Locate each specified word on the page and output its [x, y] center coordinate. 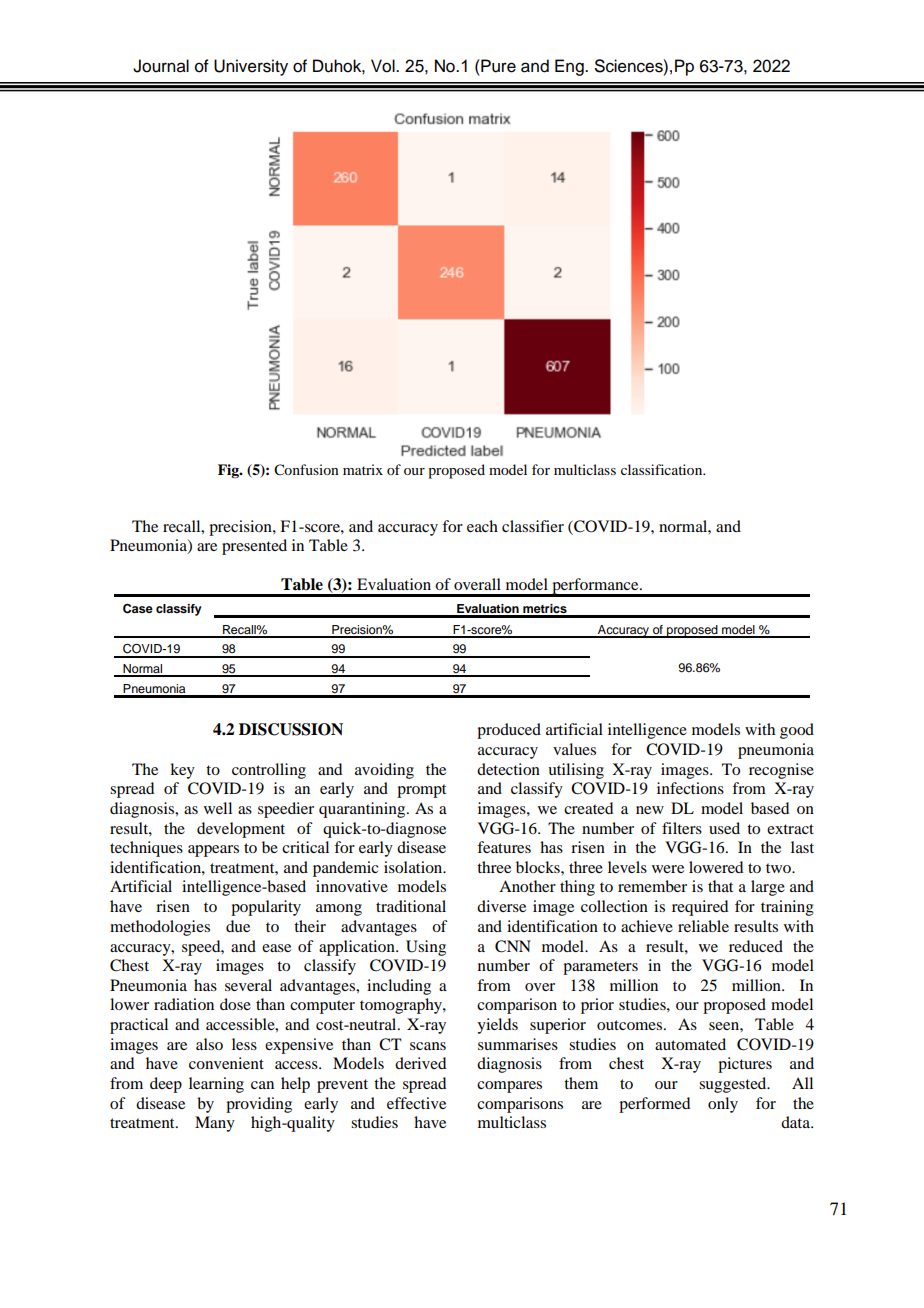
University [251, 67]
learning [216, 1085]
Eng [570, 67]
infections [690, 788]
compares [509, 1087]
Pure [497, 66]
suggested [734, 1085]
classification [663, 469]
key [182, 771]
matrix [363, 469]
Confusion [306, 470]
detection [508, 769]
